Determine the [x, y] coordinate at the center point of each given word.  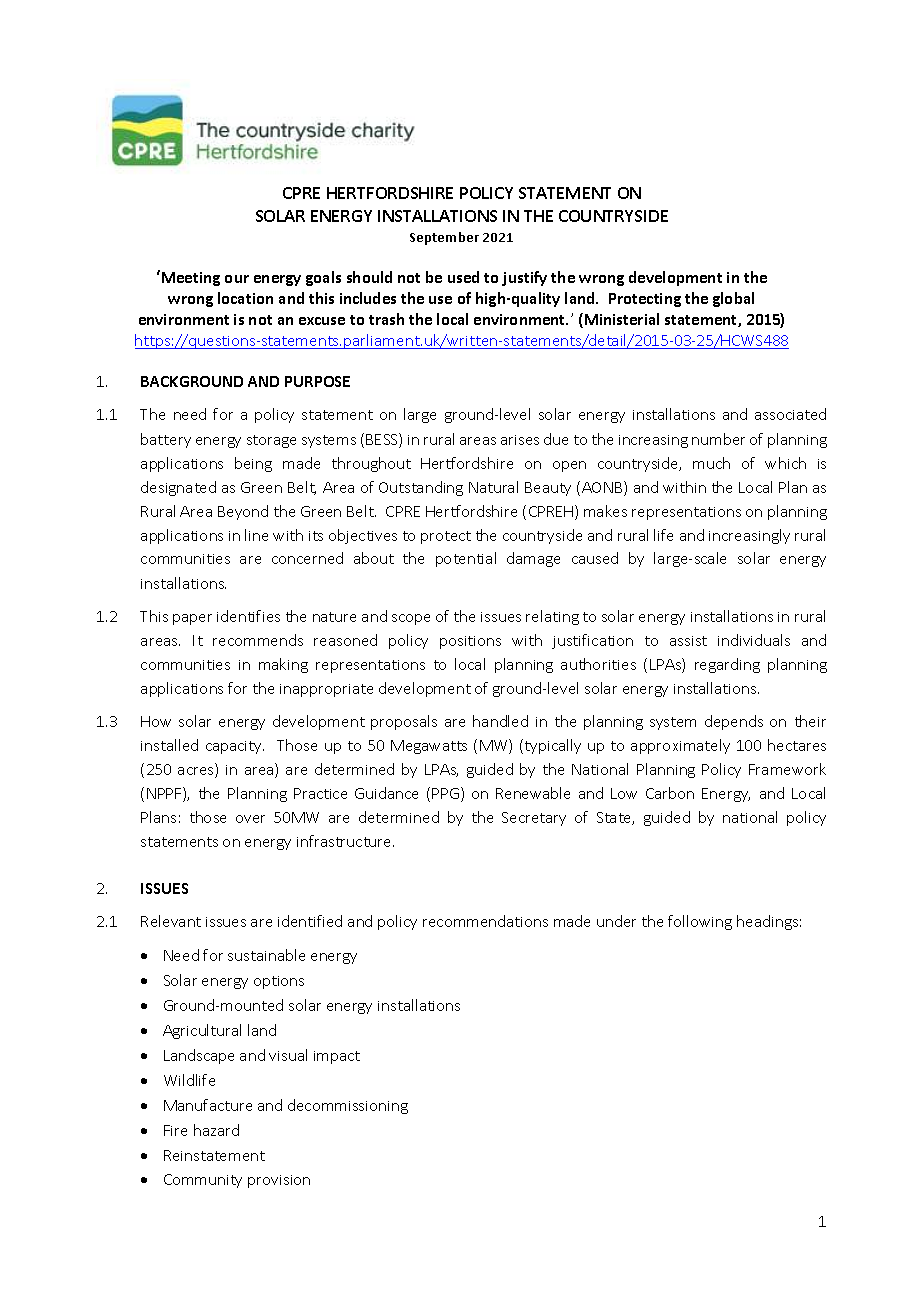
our [237, 279]
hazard [216, 1130]
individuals [754, 640]
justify [524, 278]
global [733, 299]
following [700, 922]
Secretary [534, 819]
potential [466, 559]
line [256, 535]
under [616, 921]
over [250, 819]
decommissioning [348, 1106]
